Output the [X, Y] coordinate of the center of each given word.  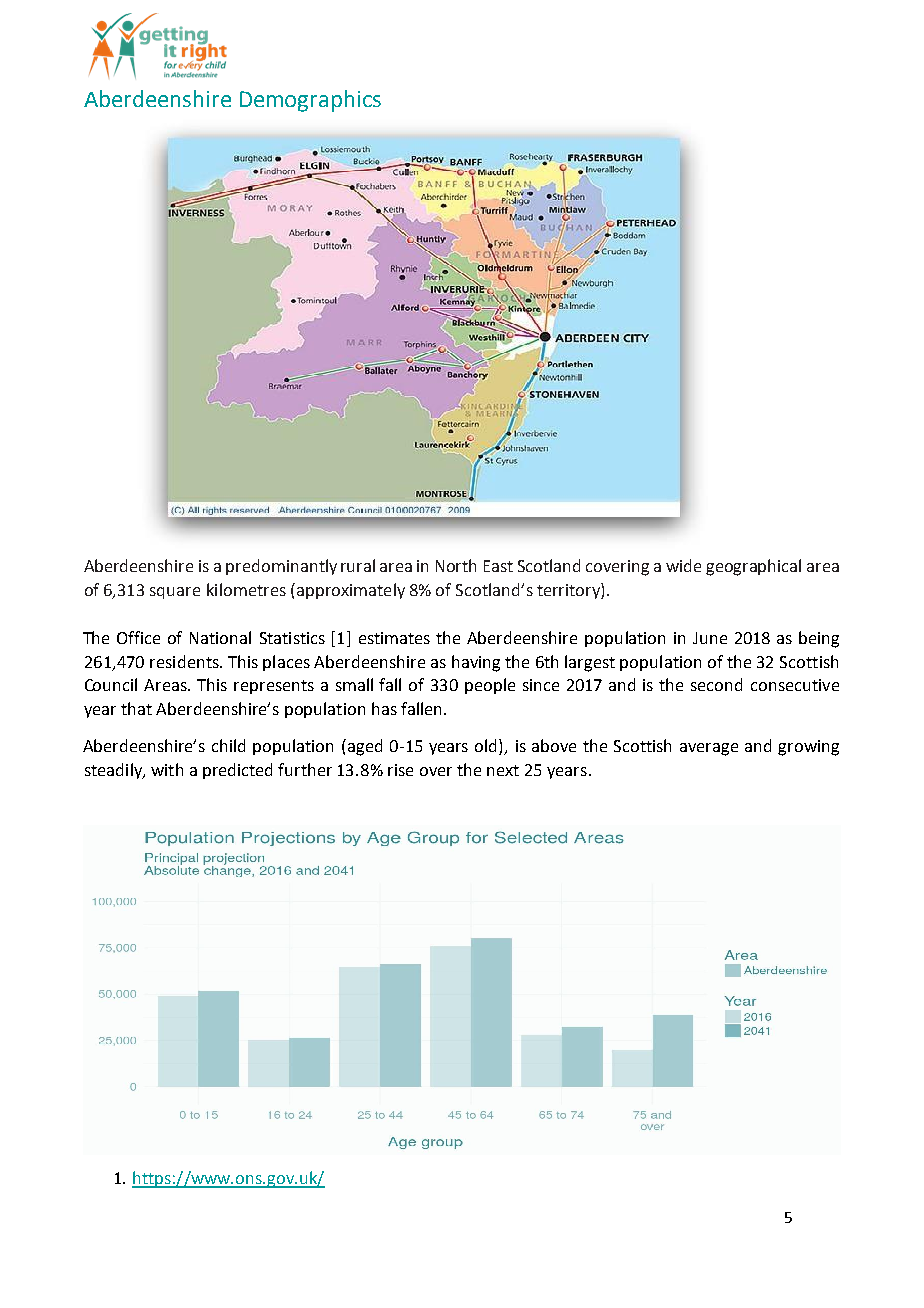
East [498, 566]
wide [683, 565]
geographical [753, 567]
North [456, 565]
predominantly [281, 567]
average [709, 749]
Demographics [310, 101]
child [228, 745]
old [487, 747]
